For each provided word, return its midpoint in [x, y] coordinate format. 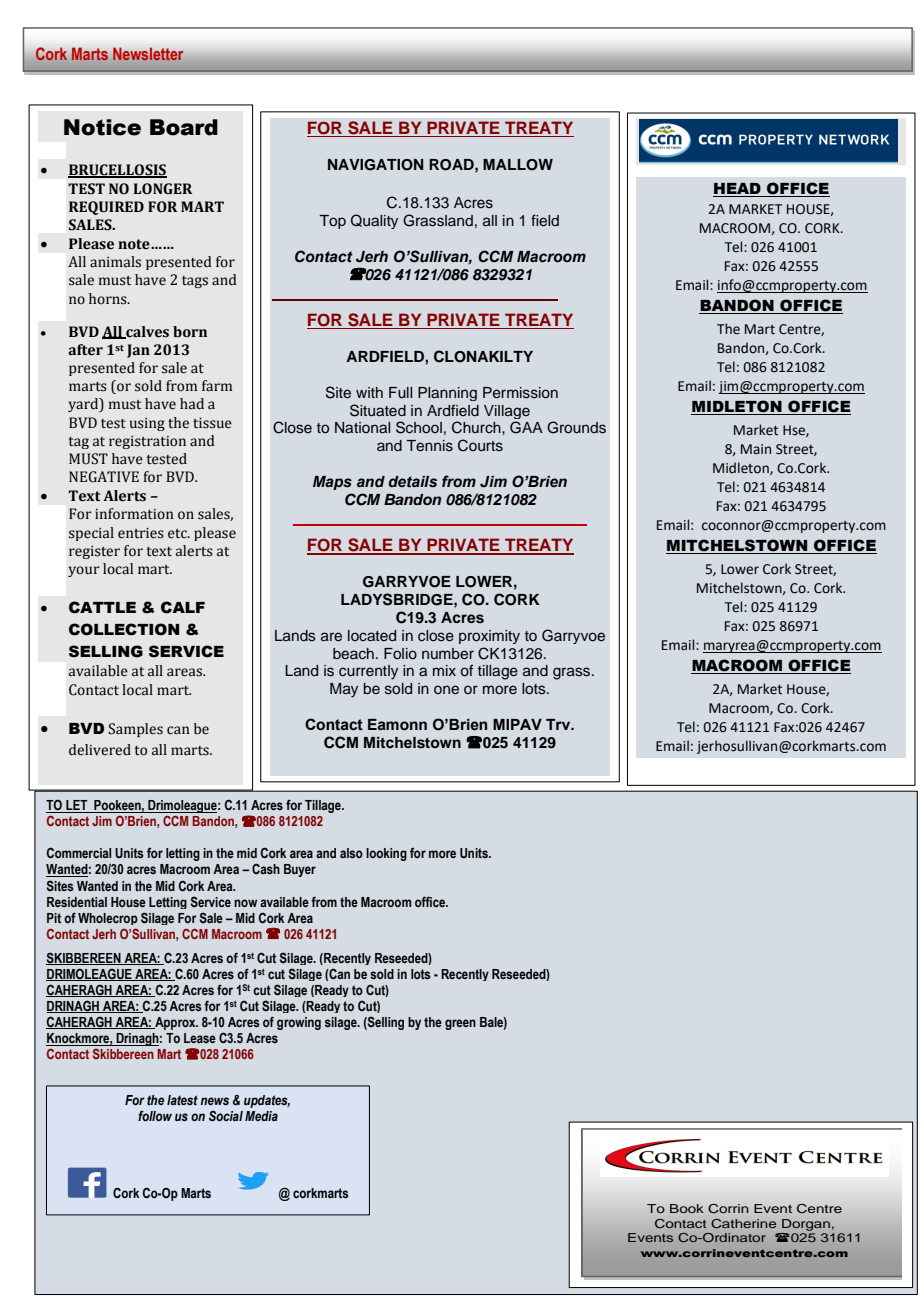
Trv [559, 724]
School [419, 427]
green [460, 1024]
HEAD [738, 190]
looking [386, 854]
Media [261, 1116]
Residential [77, 902]
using [147, 424]
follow [155, 1116]
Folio [400, 653]
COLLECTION [124, 629]
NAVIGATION [376, 165]
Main [756, 449]
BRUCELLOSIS [117, 171]
